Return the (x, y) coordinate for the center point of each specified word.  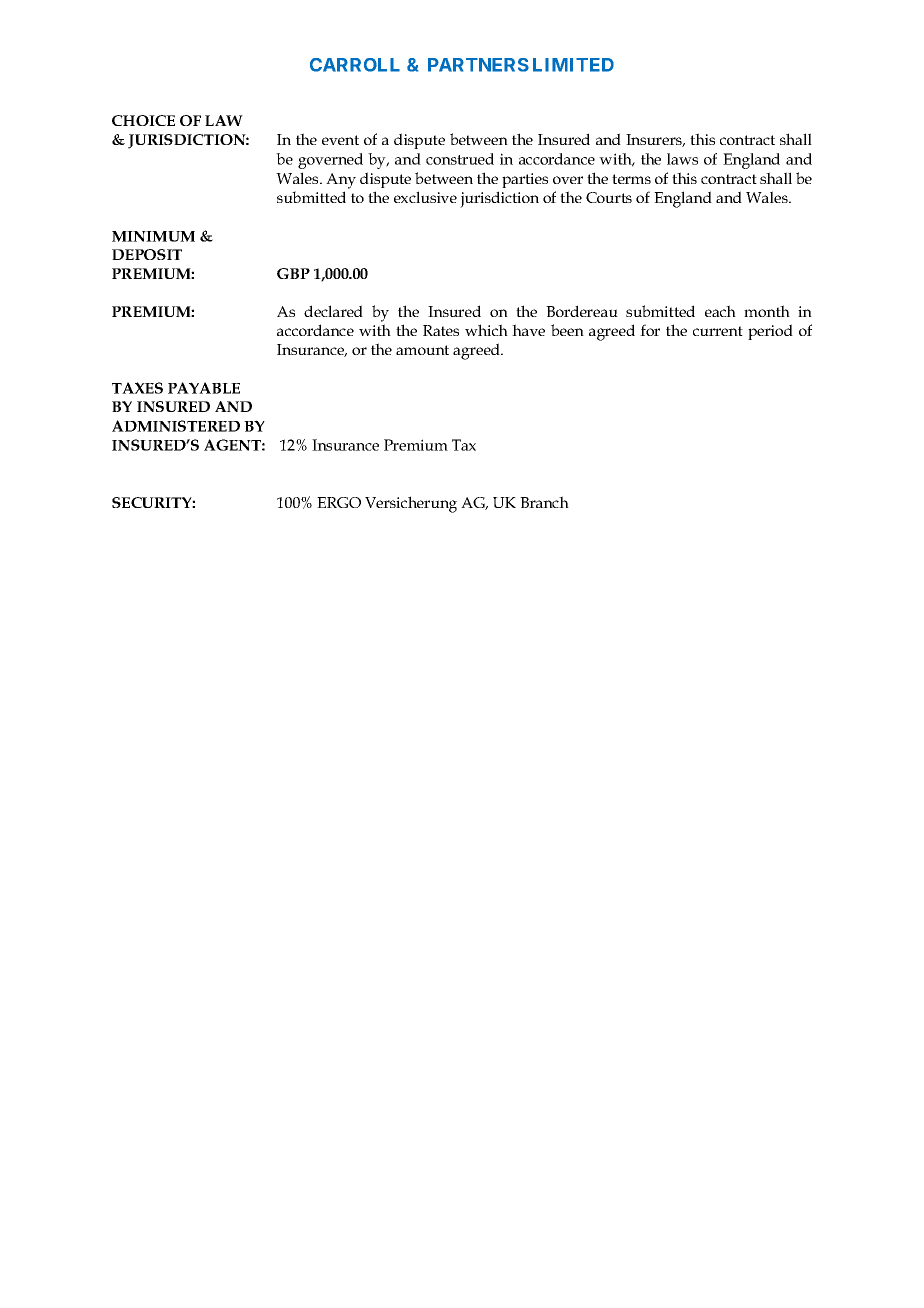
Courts (609, 197)
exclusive (425, 197)
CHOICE (143, 120)
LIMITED (573, 65)
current (718, 331)
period (770, 332)
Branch (544, 502)
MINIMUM (153, 236)
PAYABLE (204, 388)
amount (422, 350)
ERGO (339, 502)
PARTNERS (478, 65)
